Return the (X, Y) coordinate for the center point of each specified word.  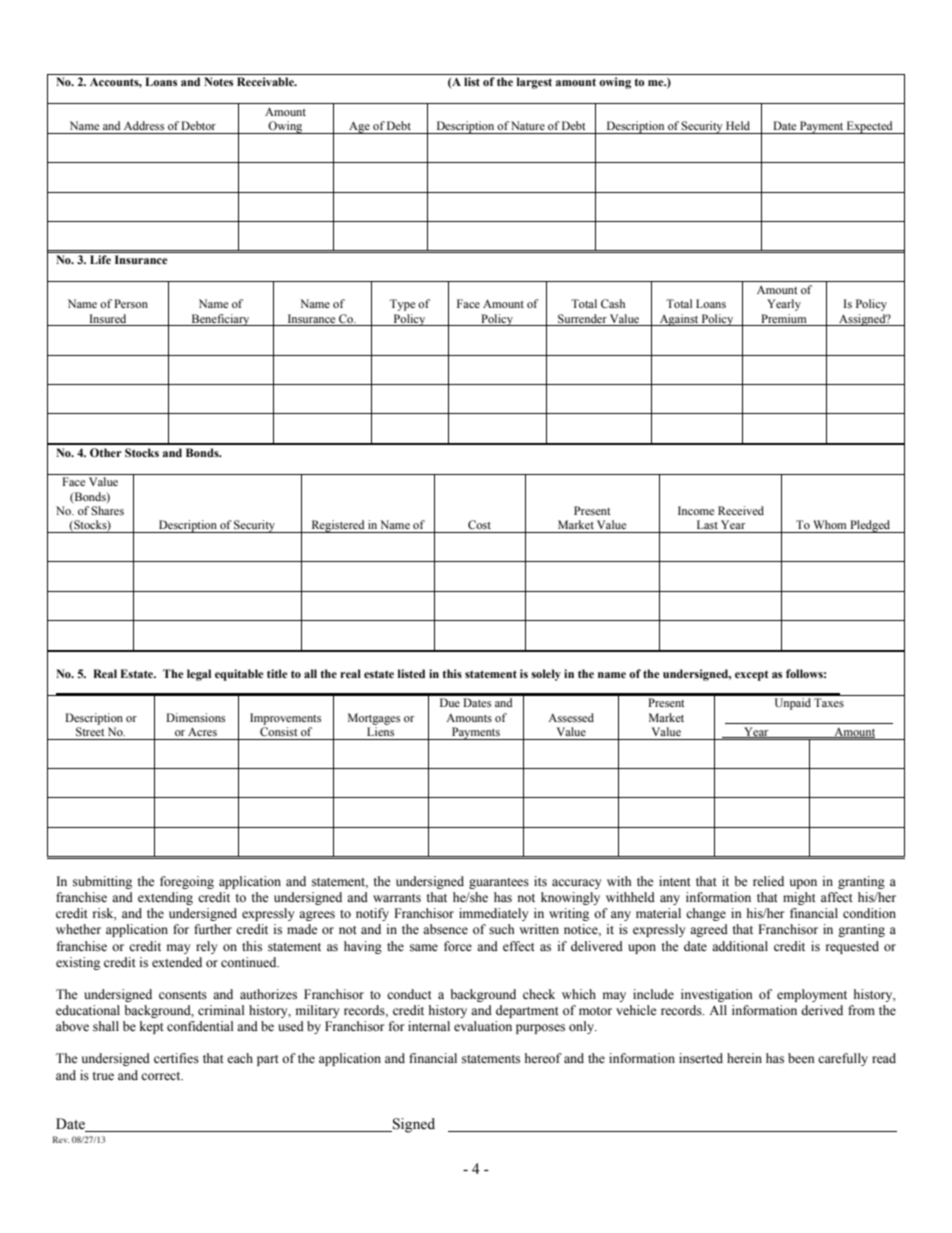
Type (402, 305)
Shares (107, 510)
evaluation (483, 1026)
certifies (176, 1058)
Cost (479, 524)
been (801, 1058)
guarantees (499, 883)
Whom (830, 524)
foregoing (187, 882)
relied (768, 881)
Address (144, 125)
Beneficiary (220, 320)
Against (679, 320)
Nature (528, 125)
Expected (870, 127)
